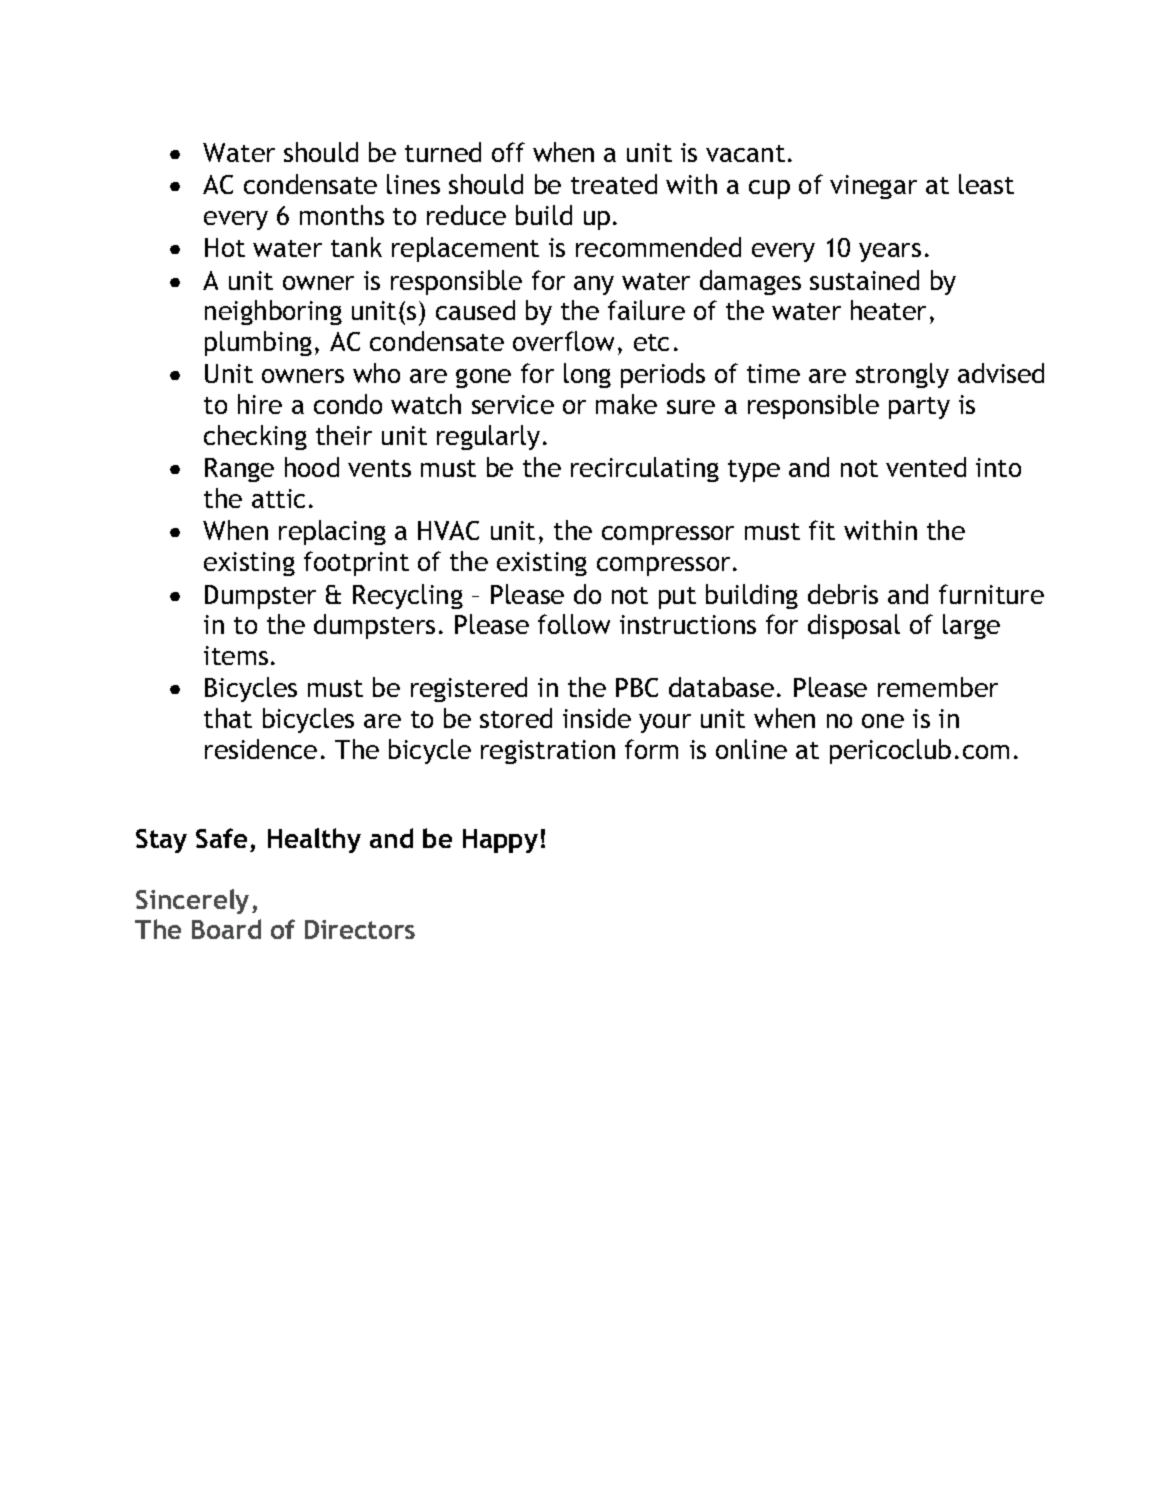  What do you see at coordinates (873, 187) in the page?
I see `vinegar` at bounding box center [873, 187].
